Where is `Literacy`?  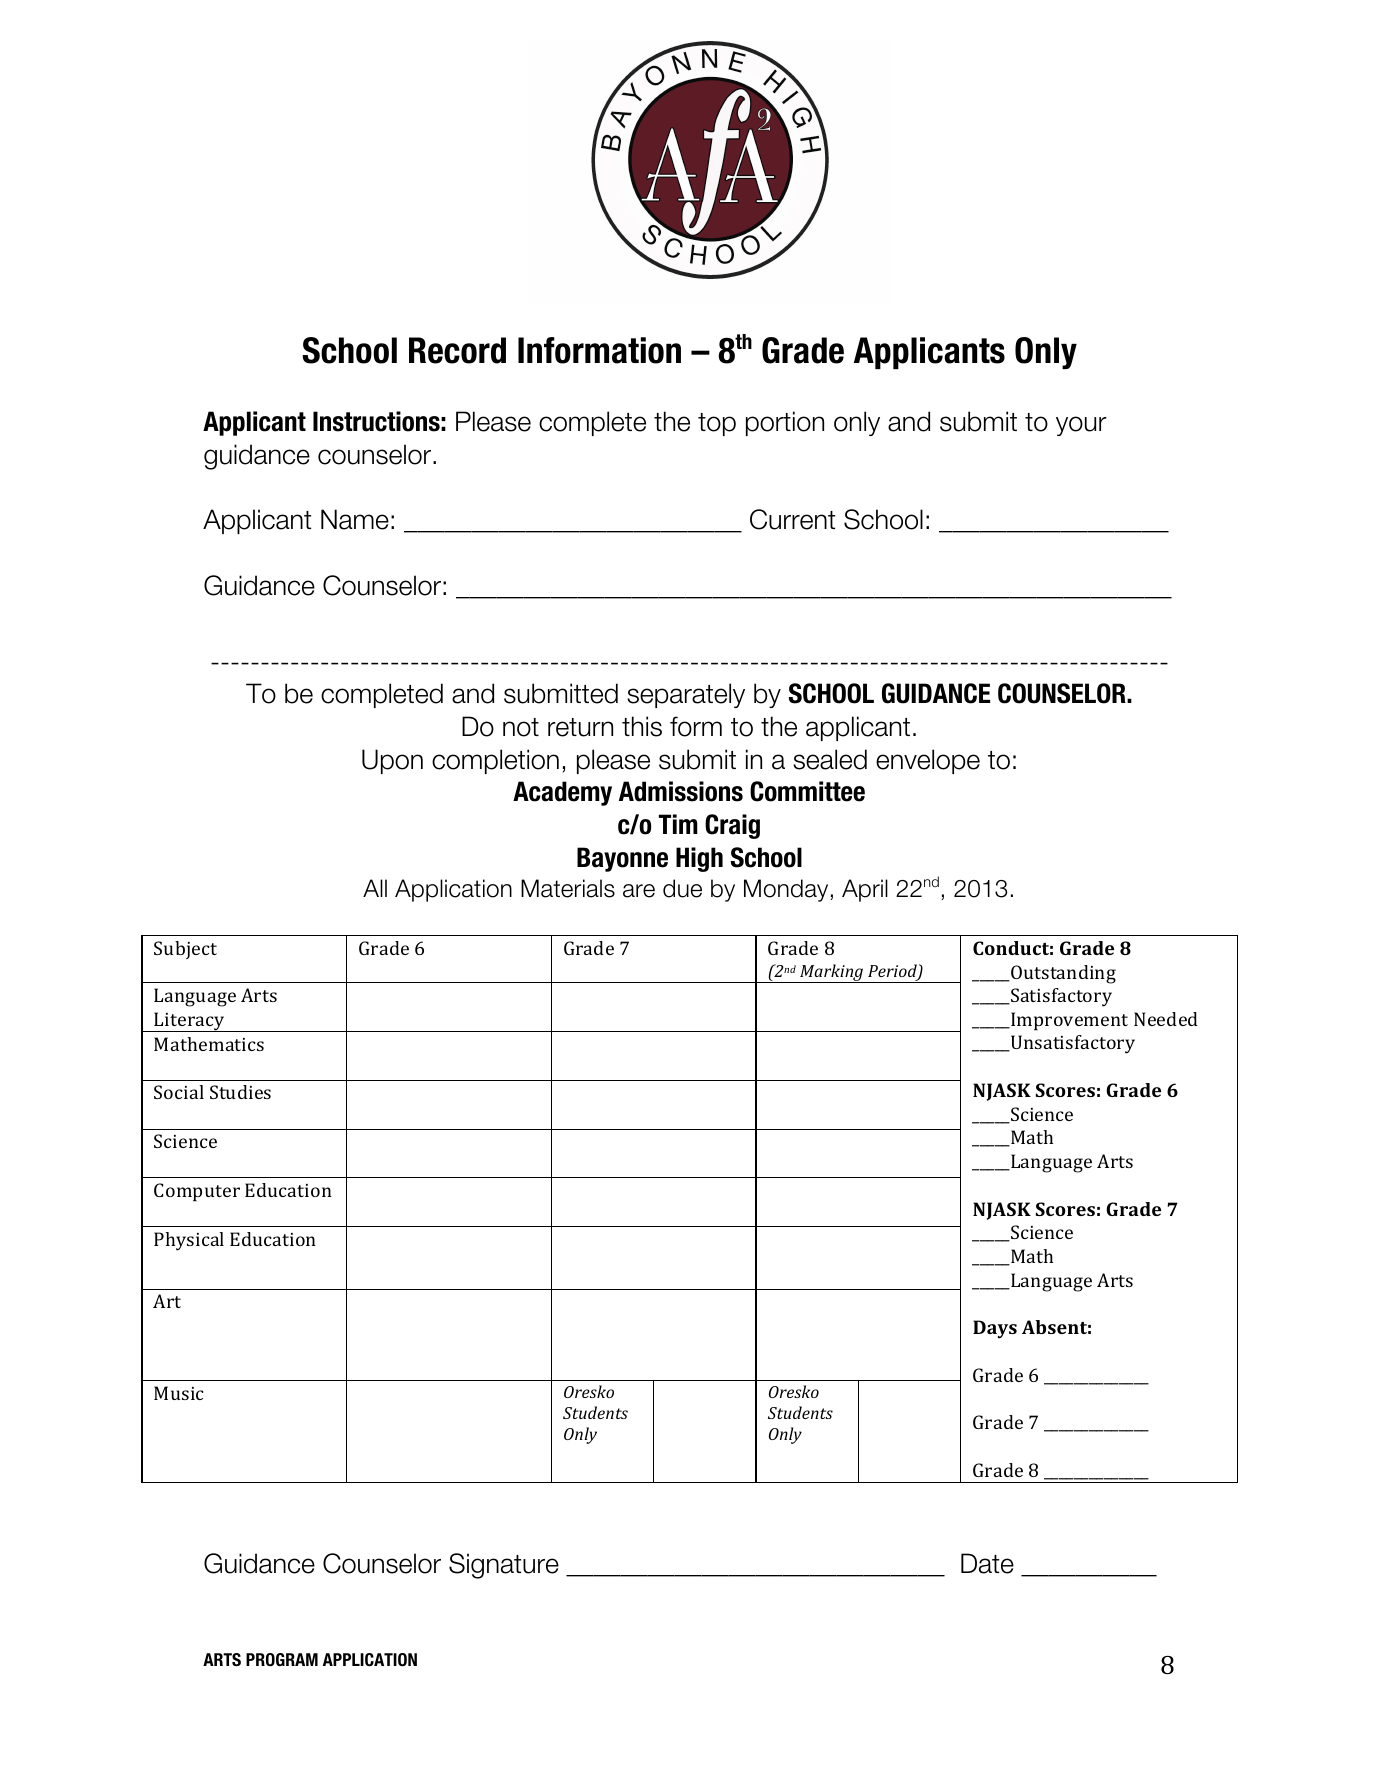
Literacy is located at coordinates (190, 1022).
